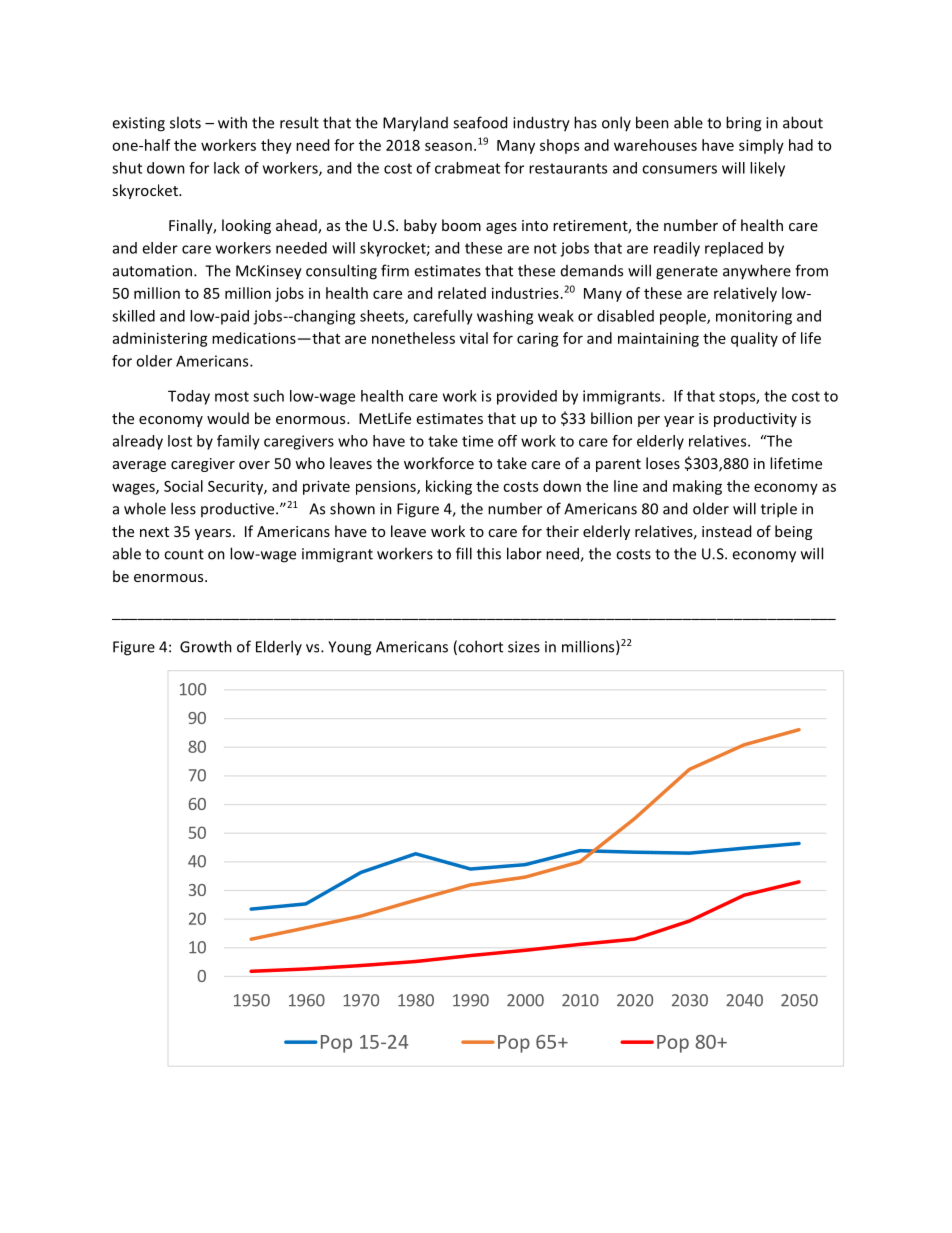 The height and width of the document is (1233, 952). Describe the element at coordinates (206, 646) in the document. I see `Growth` at that location.
